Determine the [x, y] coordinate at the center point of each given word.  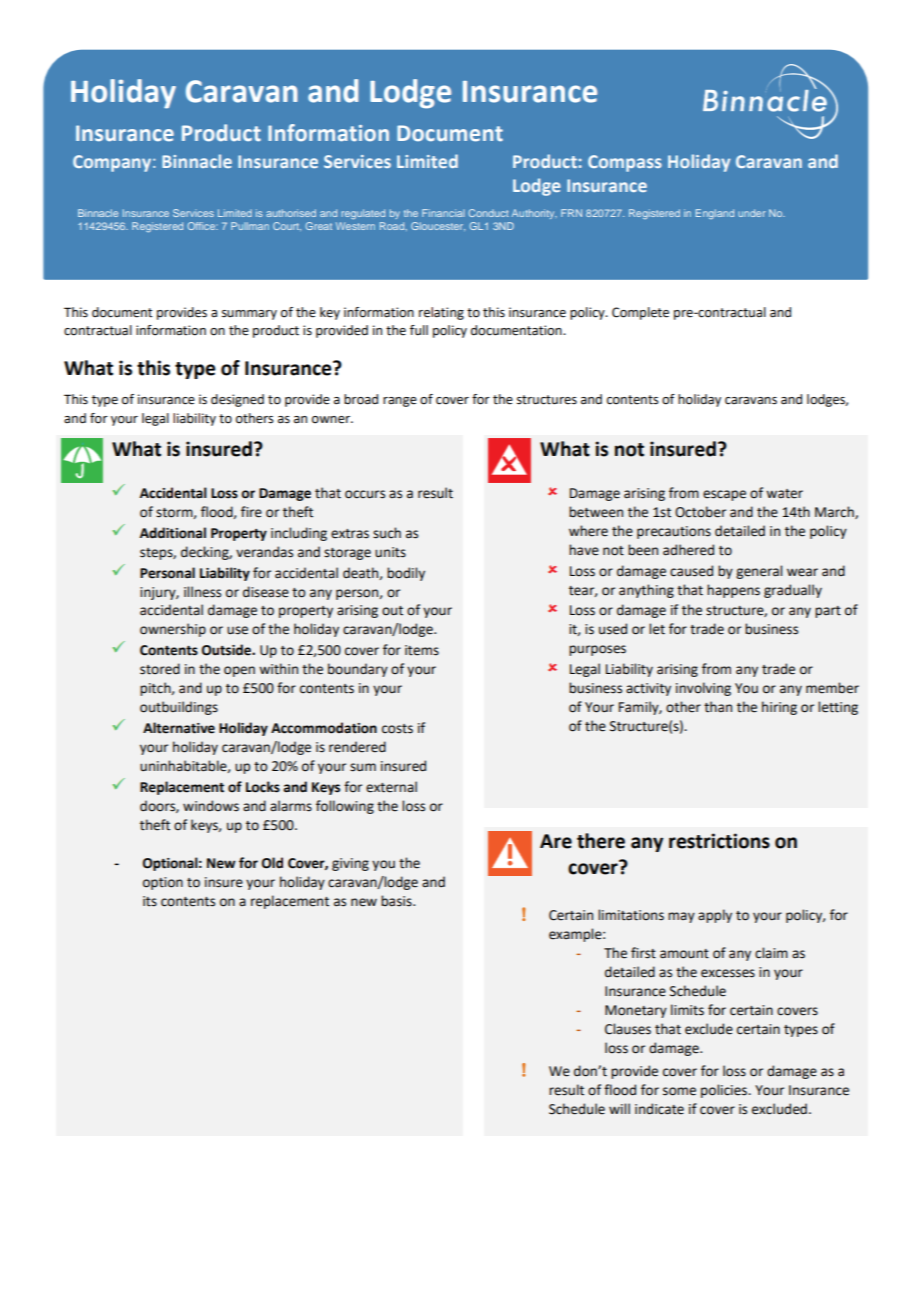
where [588, 531]
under [752, 213]
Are [556, 841]
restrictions [719, 841]
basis [397, 901]
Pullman [250, 226]
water [784, 494]
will [619, 1108]
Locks [263, 787]
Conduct [488, 213]
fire [251, 512]
